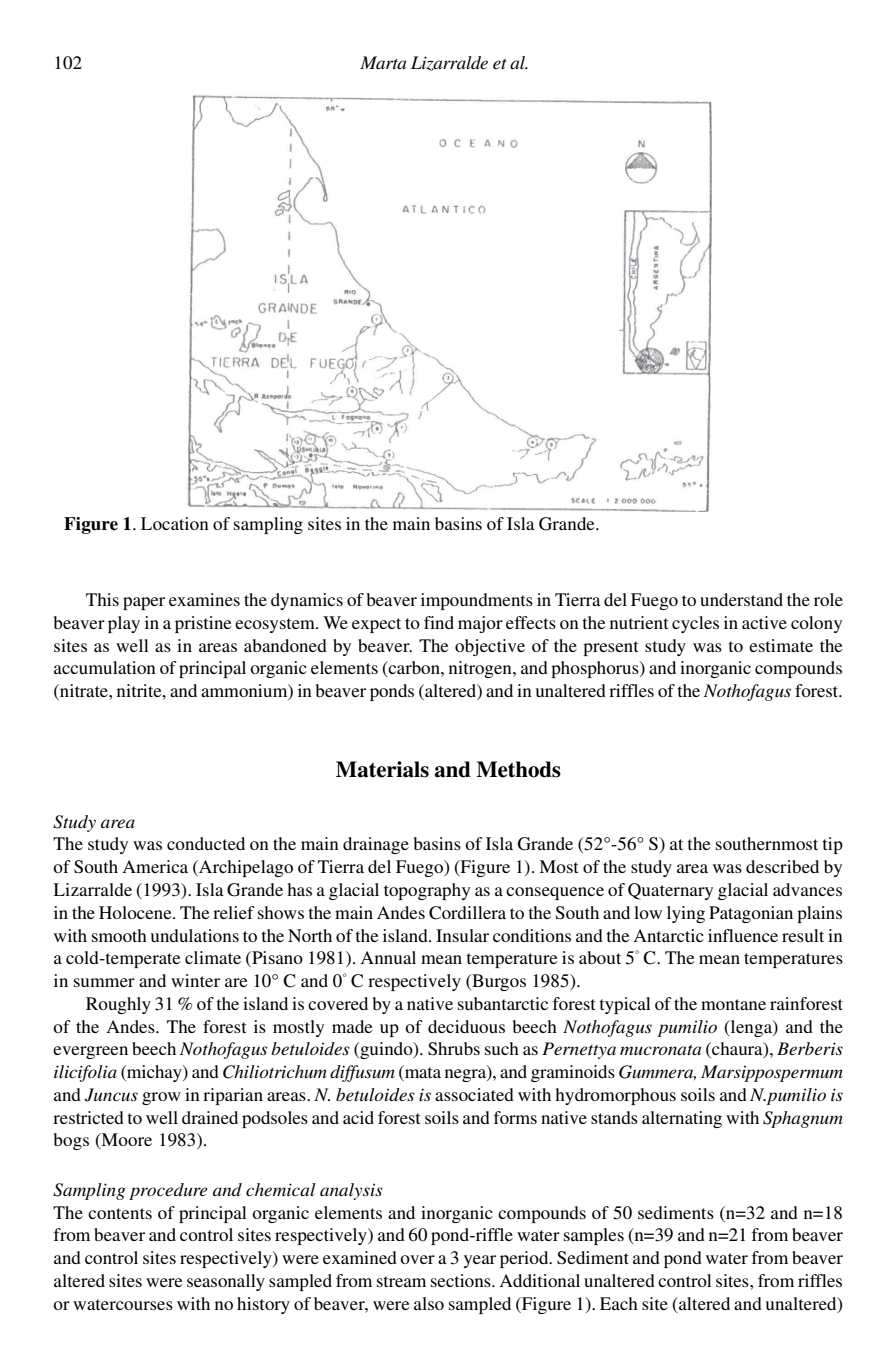 The height and width of the screenshot is (1371, 896). I want to click on nitrogen, so click(481, 669).
